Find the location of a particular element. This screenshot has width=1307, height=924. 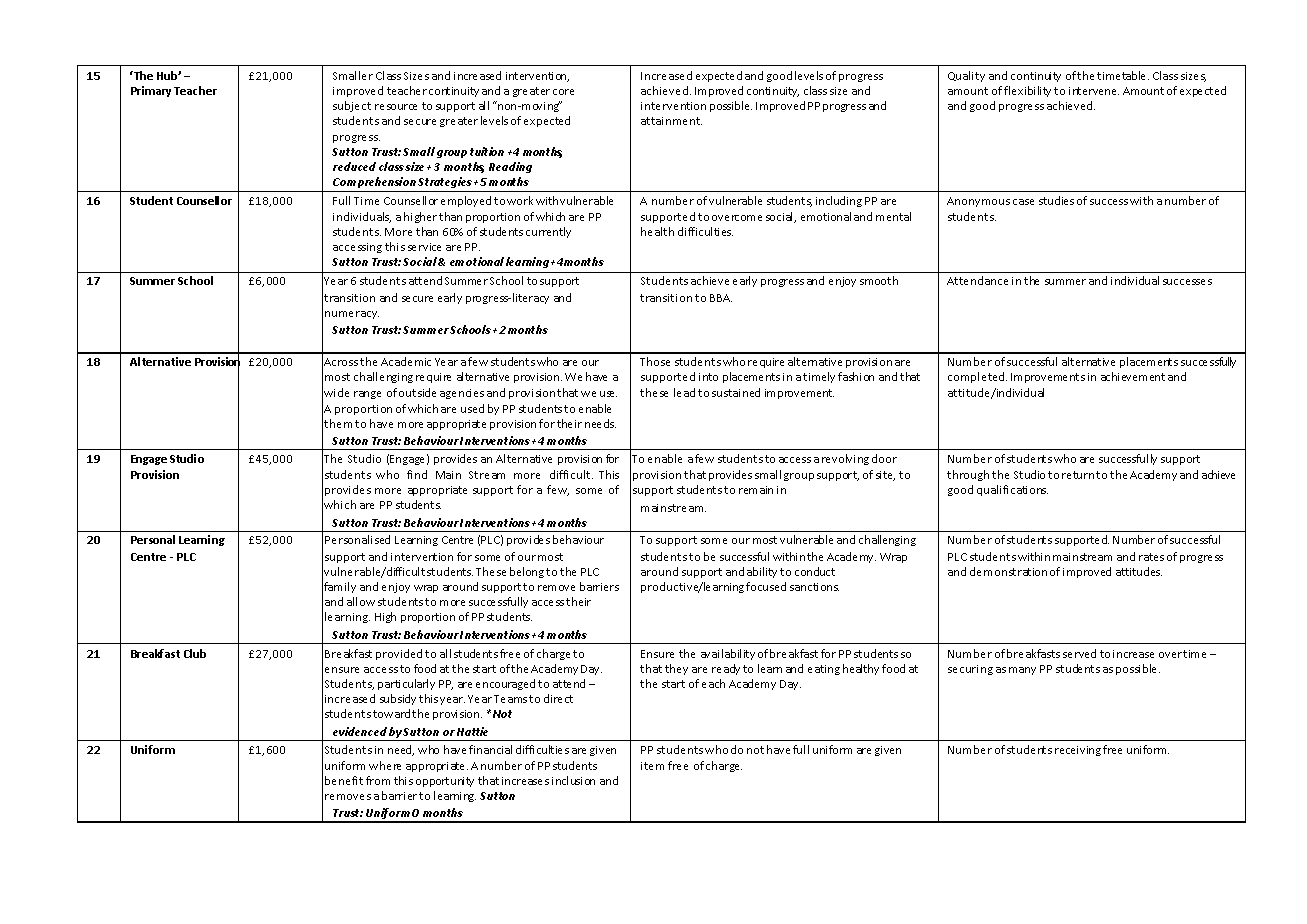

Club is located at coordinates (195, 653).
